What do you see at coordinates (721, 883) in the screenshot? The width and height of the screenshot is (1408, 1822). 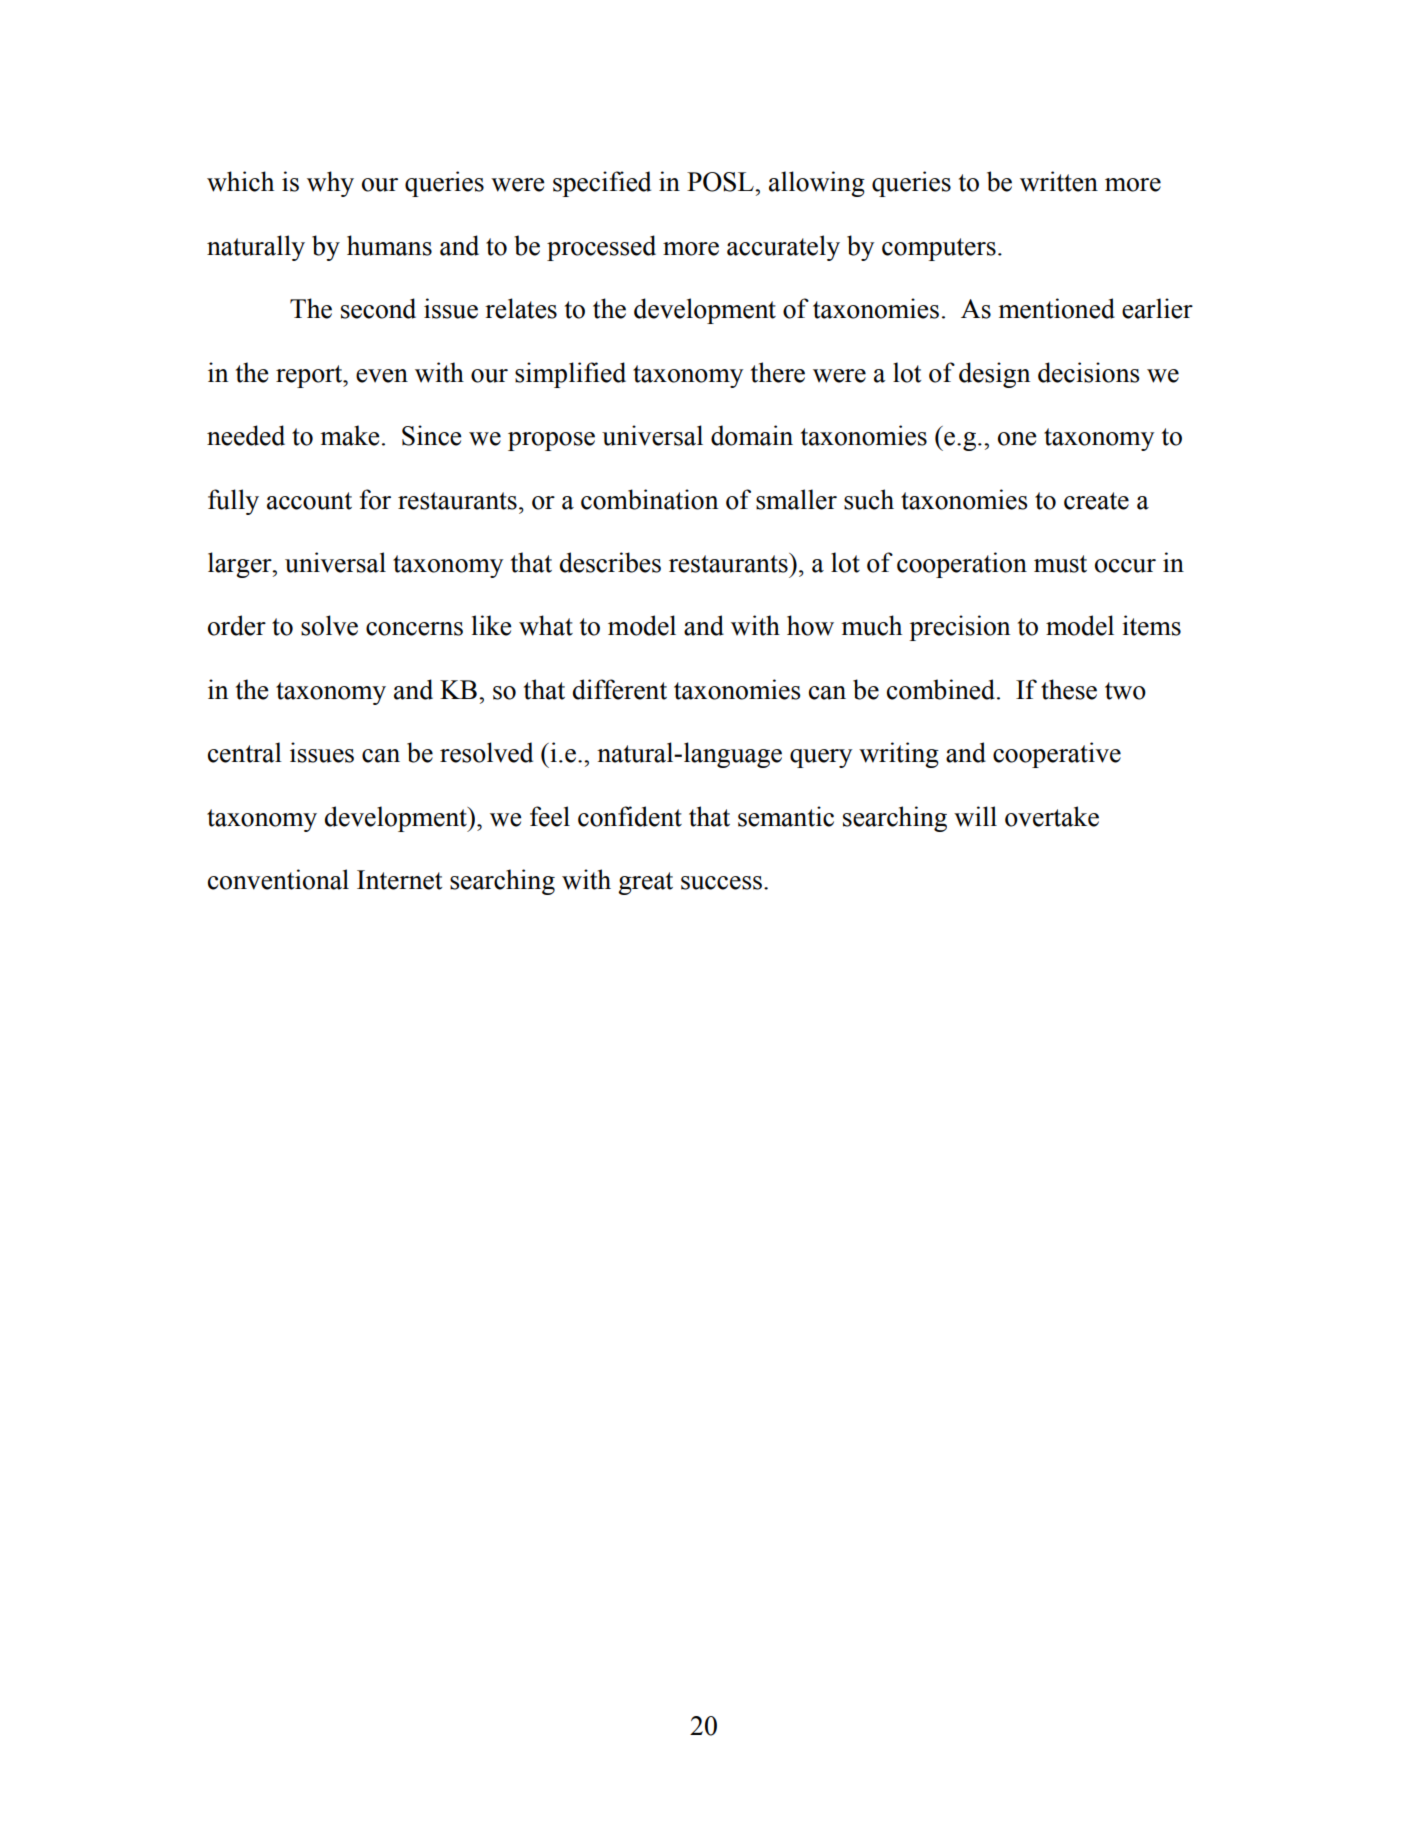 I see `success` at bounding box center [721, 883].
